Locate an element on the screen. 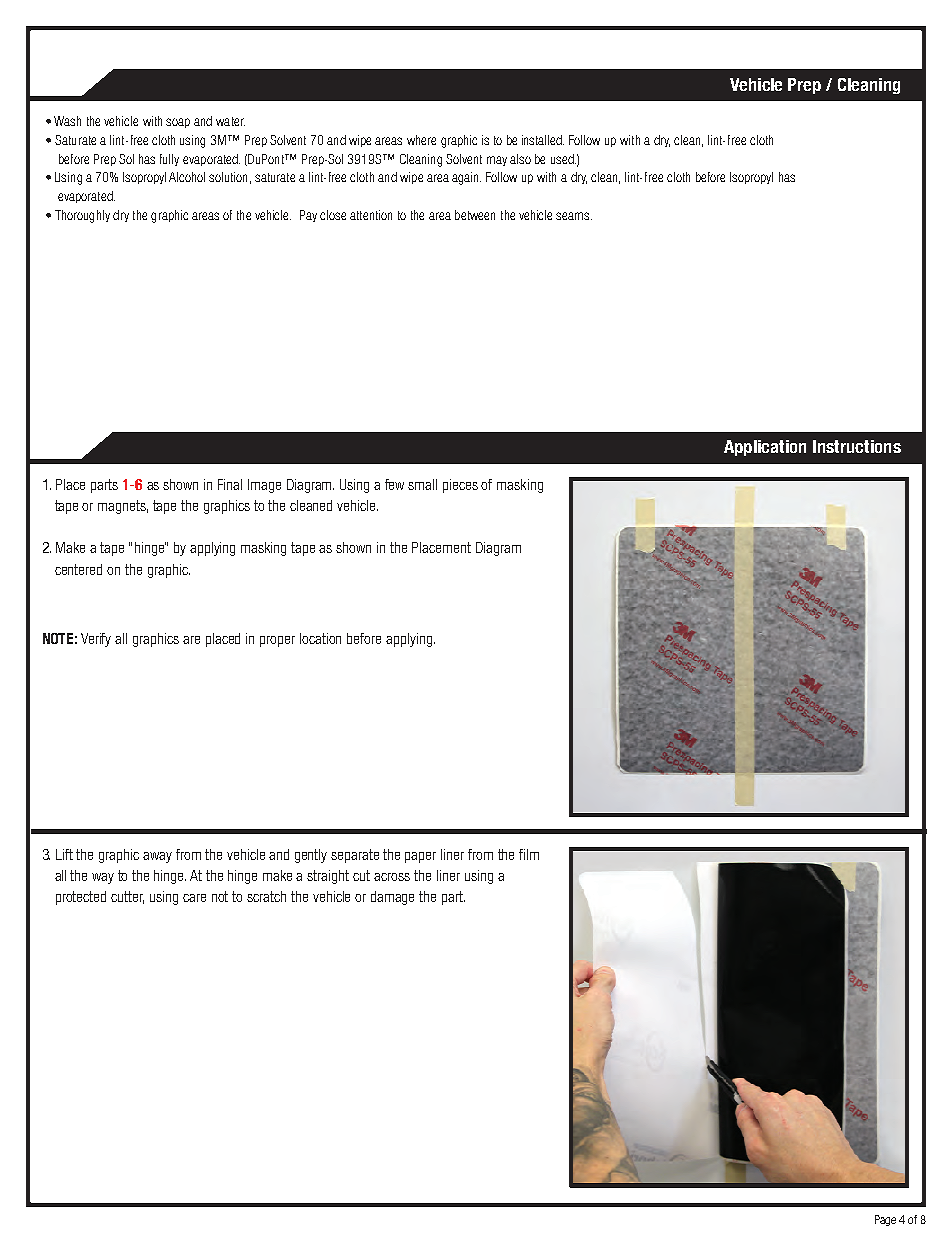 The height and width of the screenshot is (1233, 952). may is located at coordinates (497, 161).
